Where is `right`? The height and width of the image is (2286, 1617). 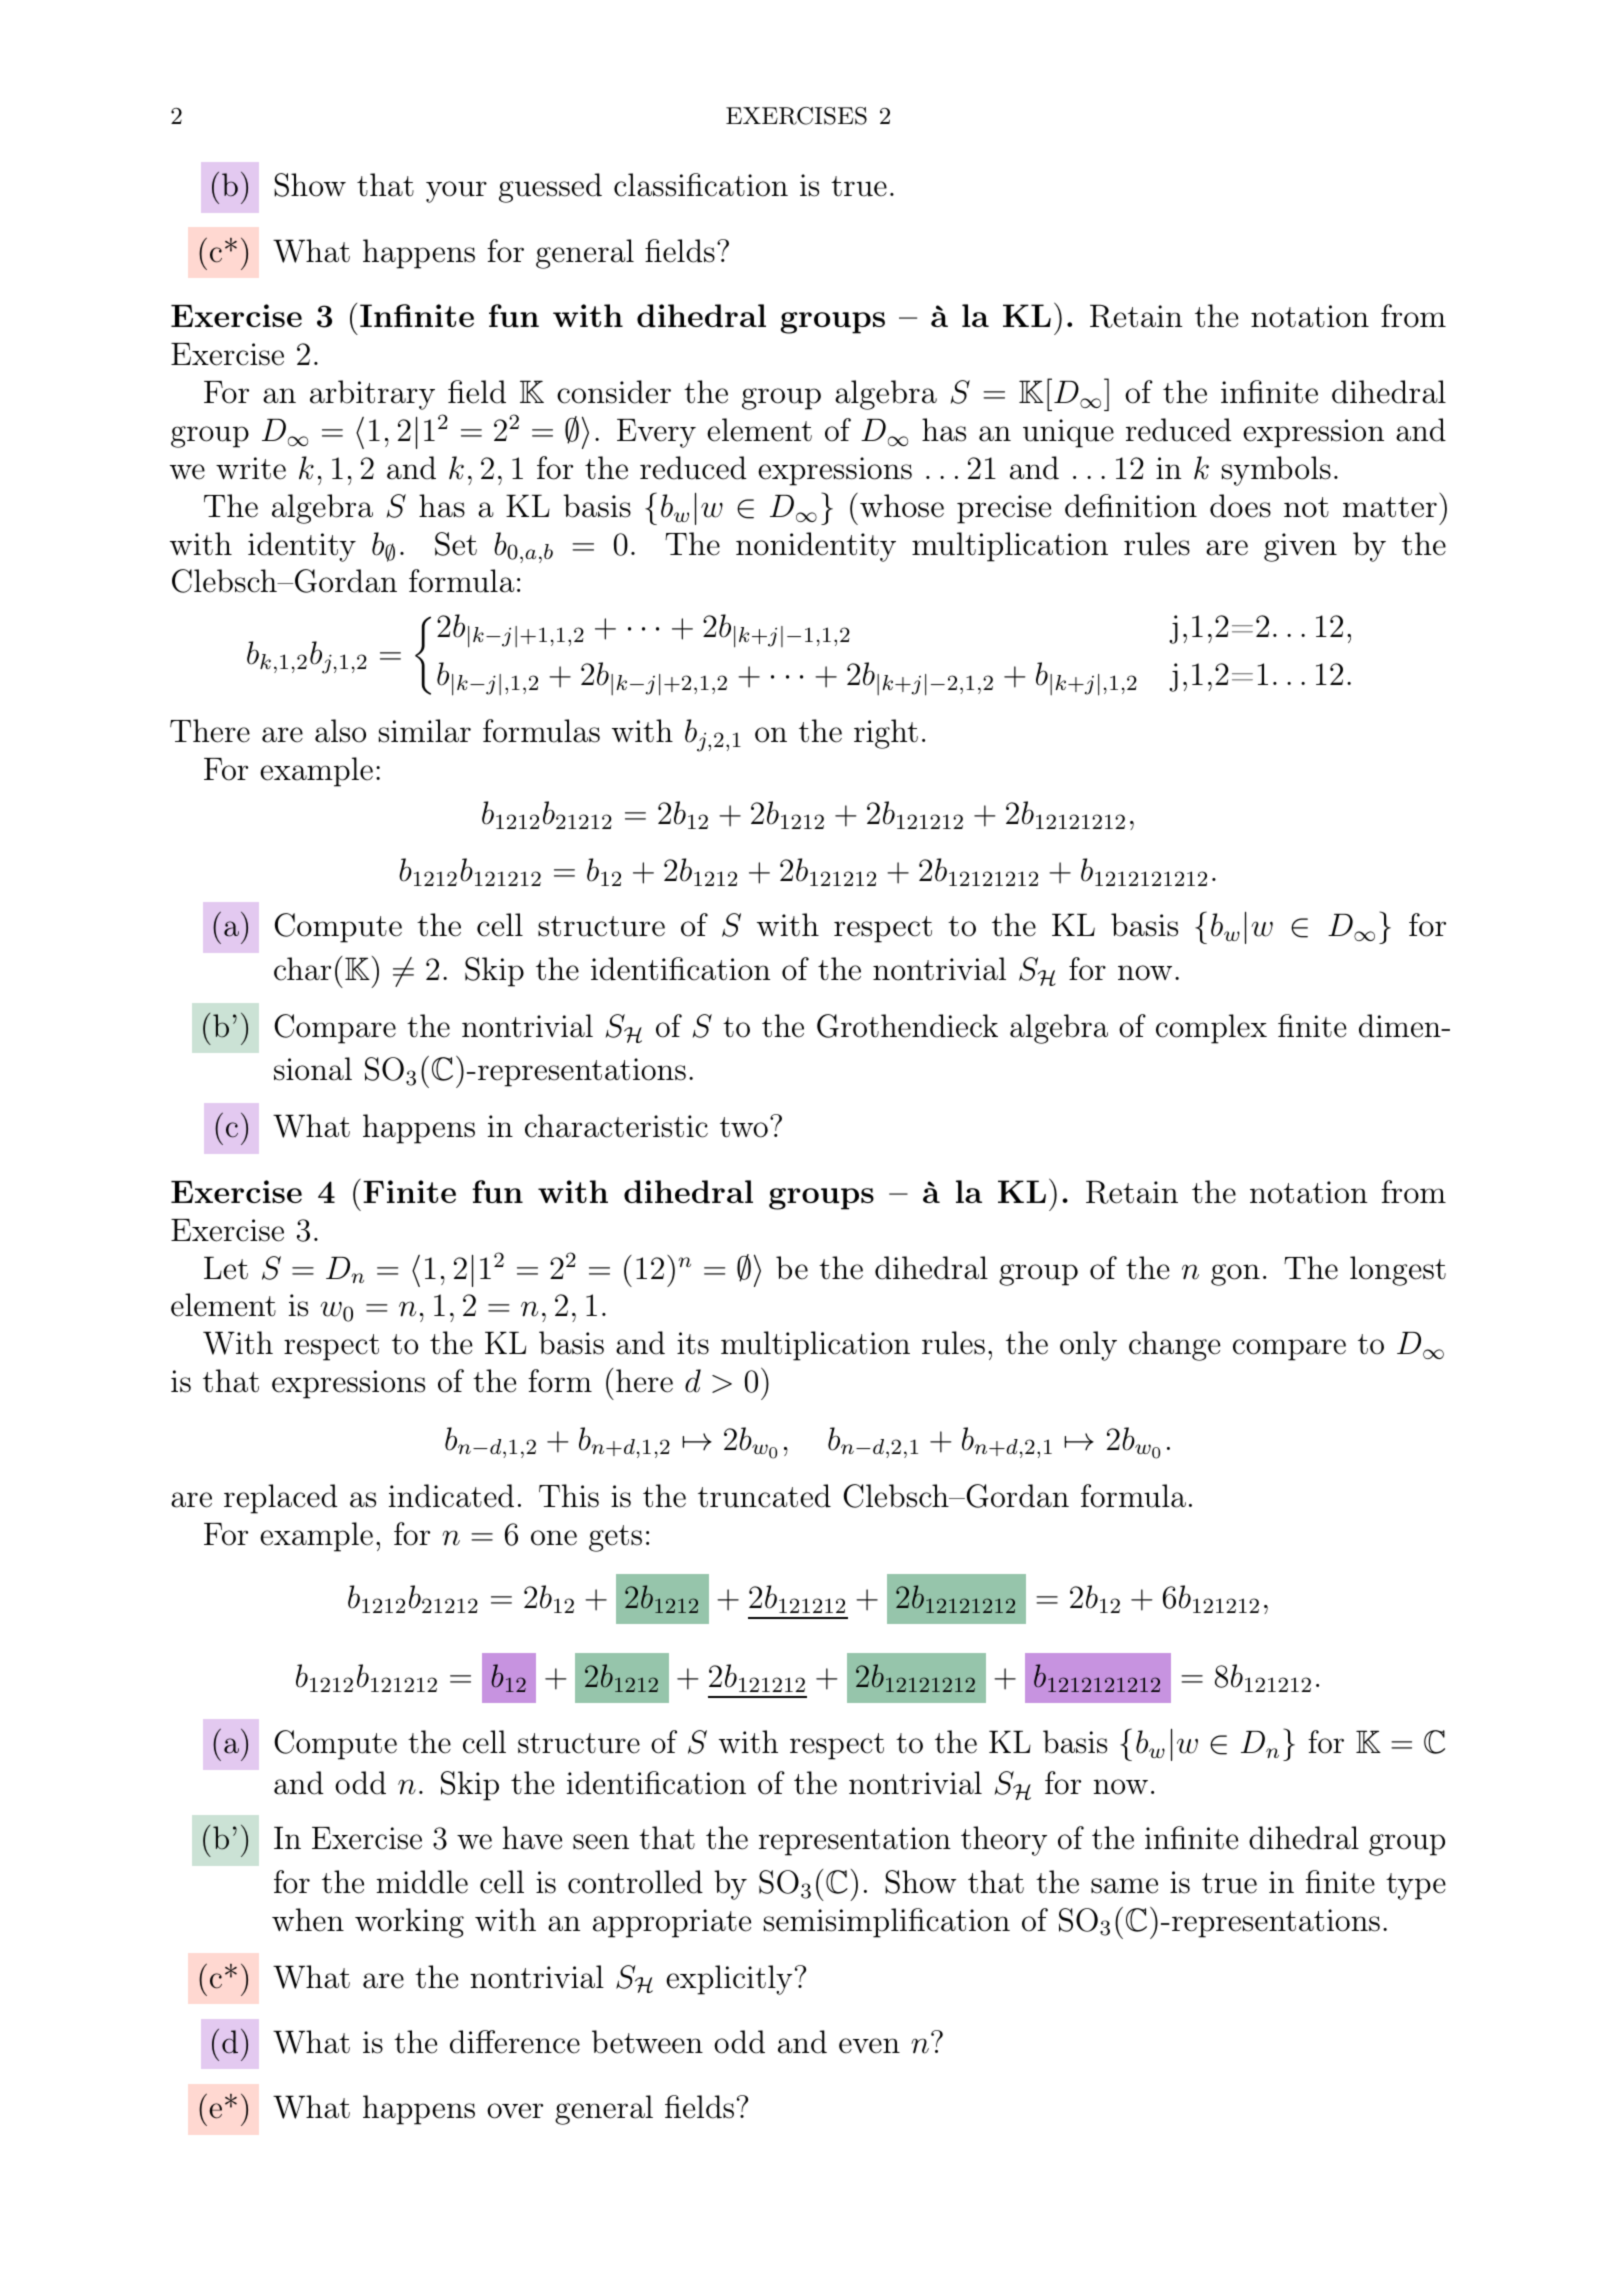
right is located at coordinates (886, 734).
